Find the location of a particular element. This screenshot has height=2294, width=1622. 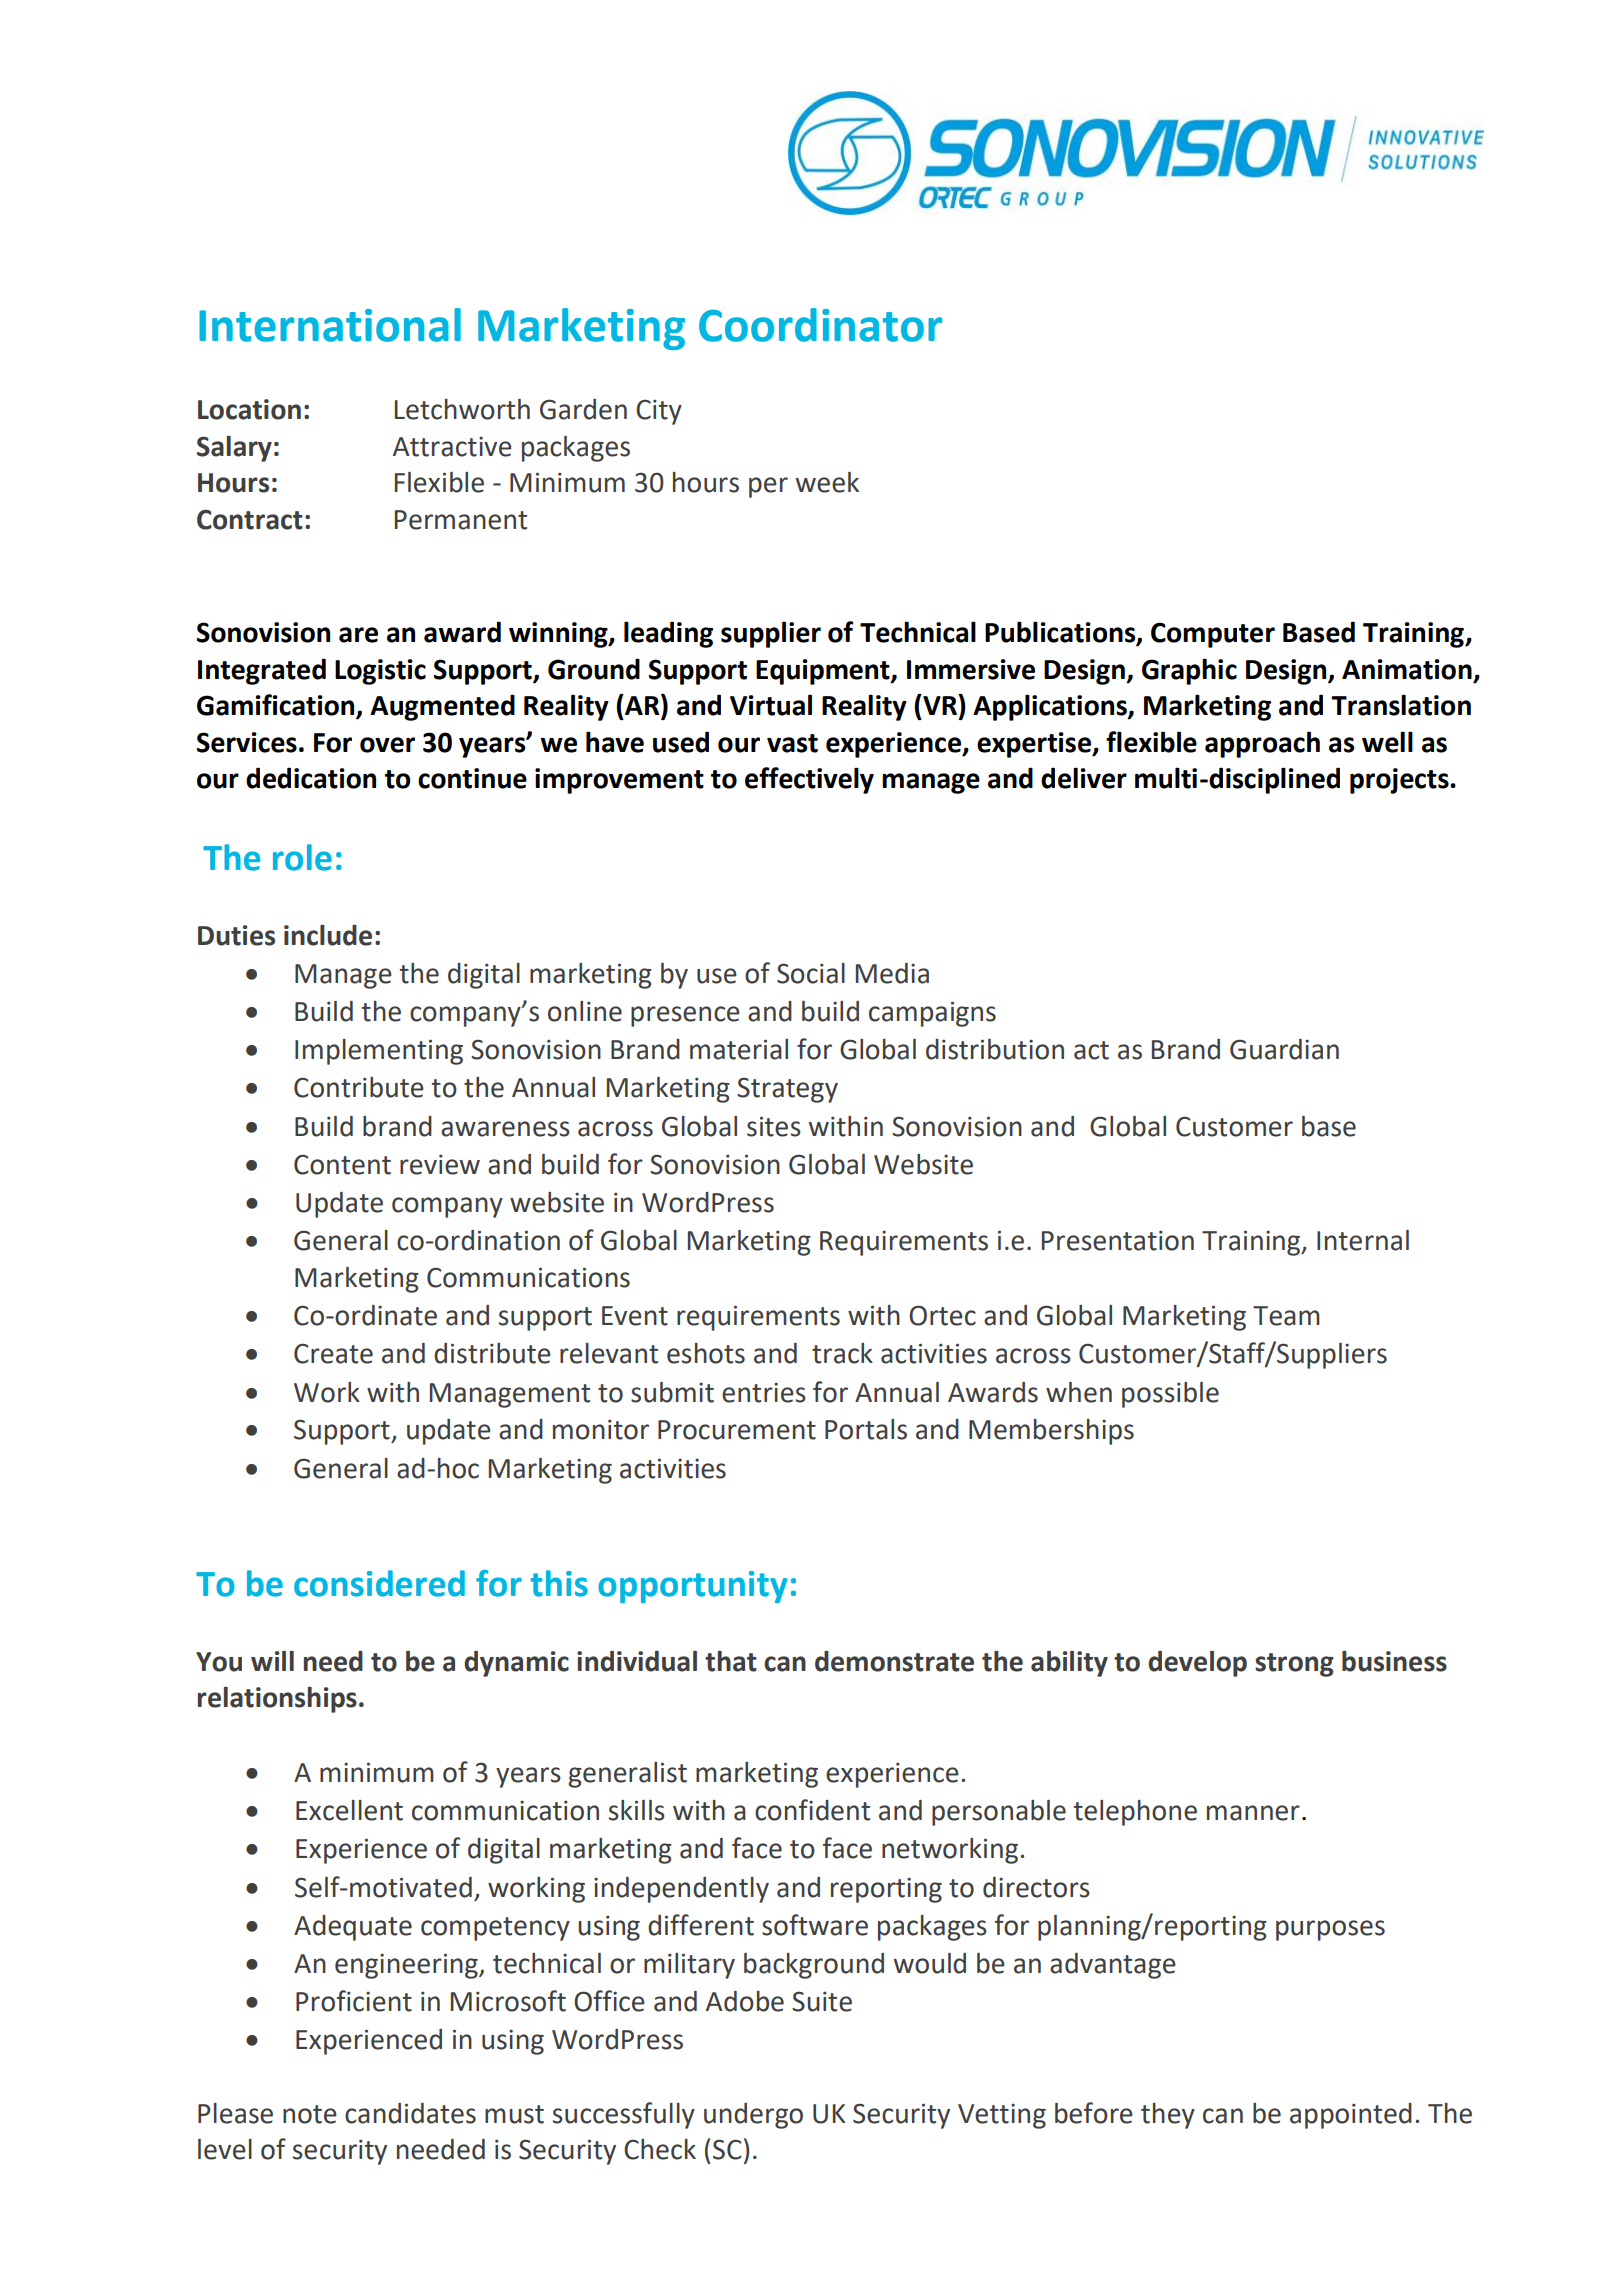

will is located at coordinates (272, 1661).
